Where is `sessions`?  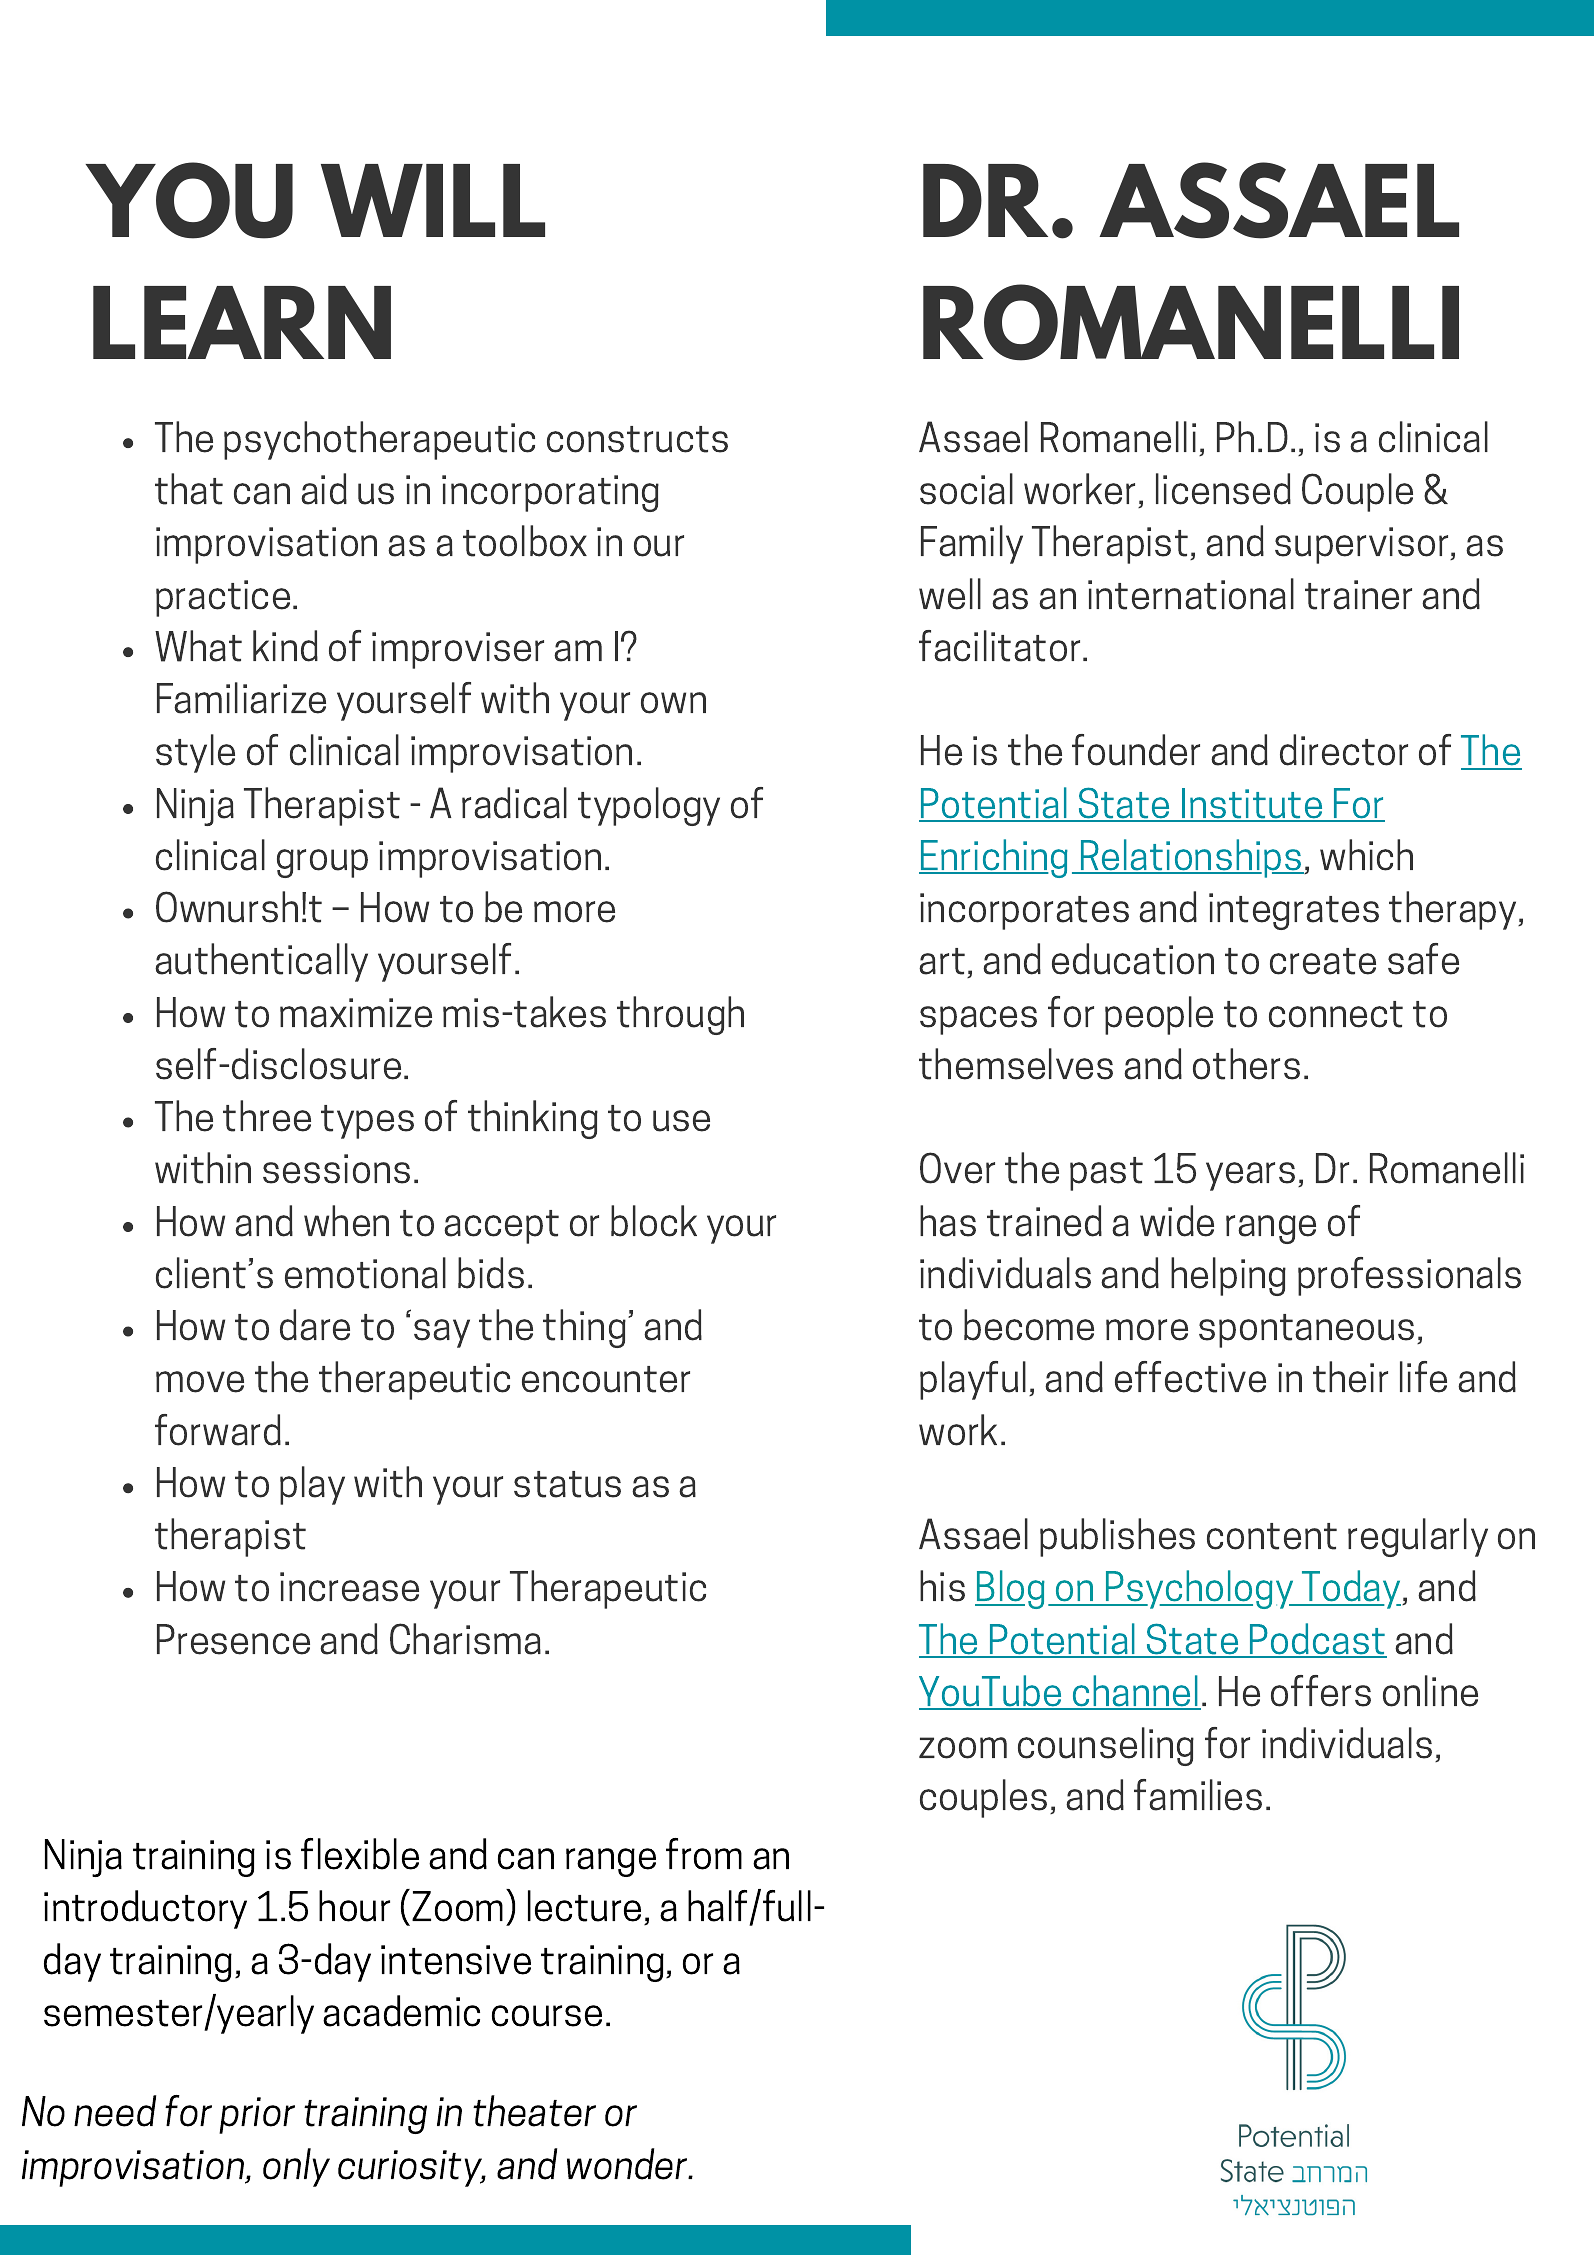
sessions is located at coordinates (336, 1169).
